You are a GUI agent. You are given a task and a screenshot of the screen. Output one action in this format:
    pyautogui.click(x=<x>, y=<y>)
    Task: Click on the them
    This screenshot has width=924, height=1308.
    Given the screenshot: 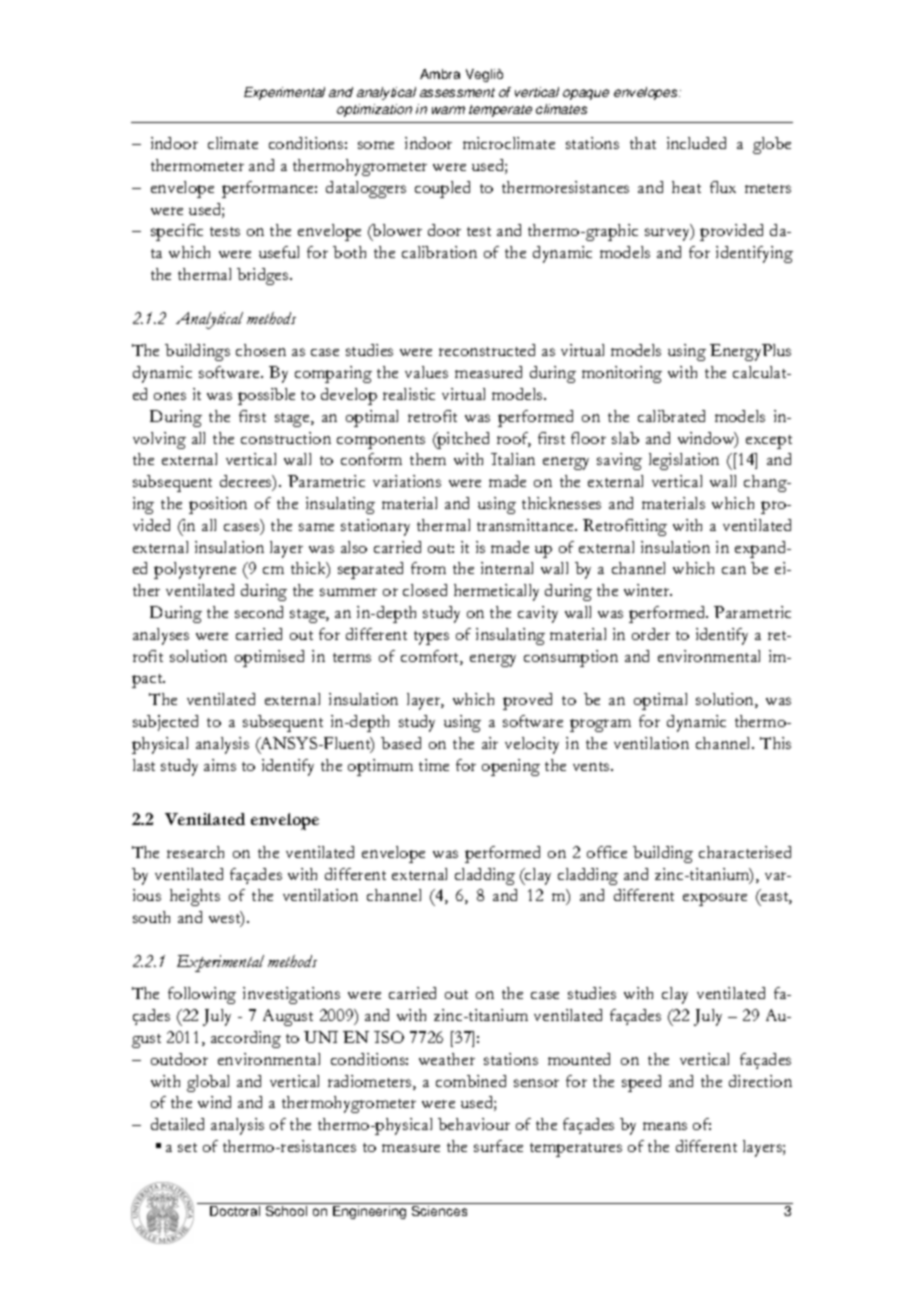 What is the action you would take?
    pyautogui.click(x=428, y=459)
